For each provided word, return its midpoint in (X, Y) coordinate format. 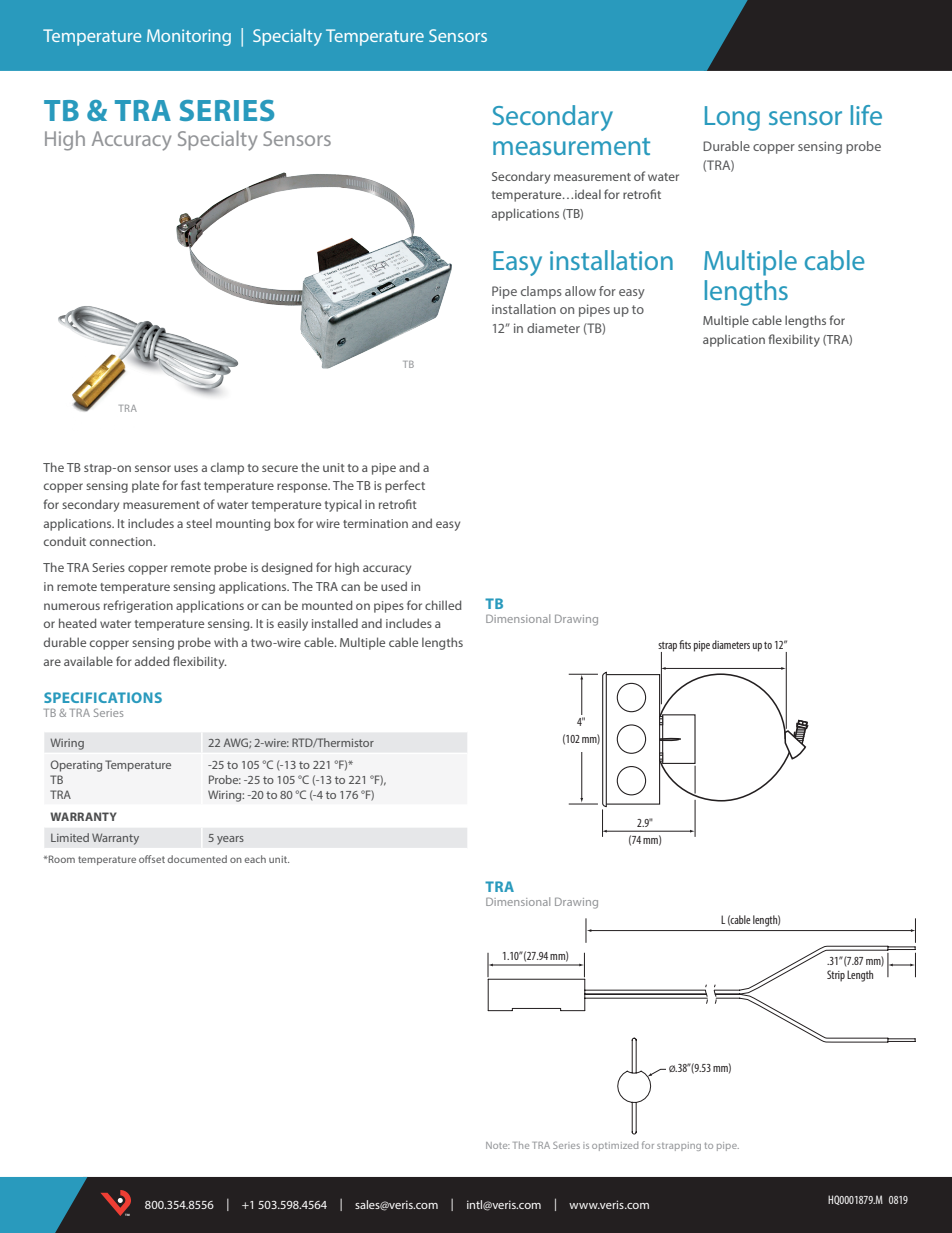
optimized (615, 1146)
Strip (836, 976)
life (866, 115)
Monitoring (189, 37)
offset (152, 859)
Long (732, 118)
